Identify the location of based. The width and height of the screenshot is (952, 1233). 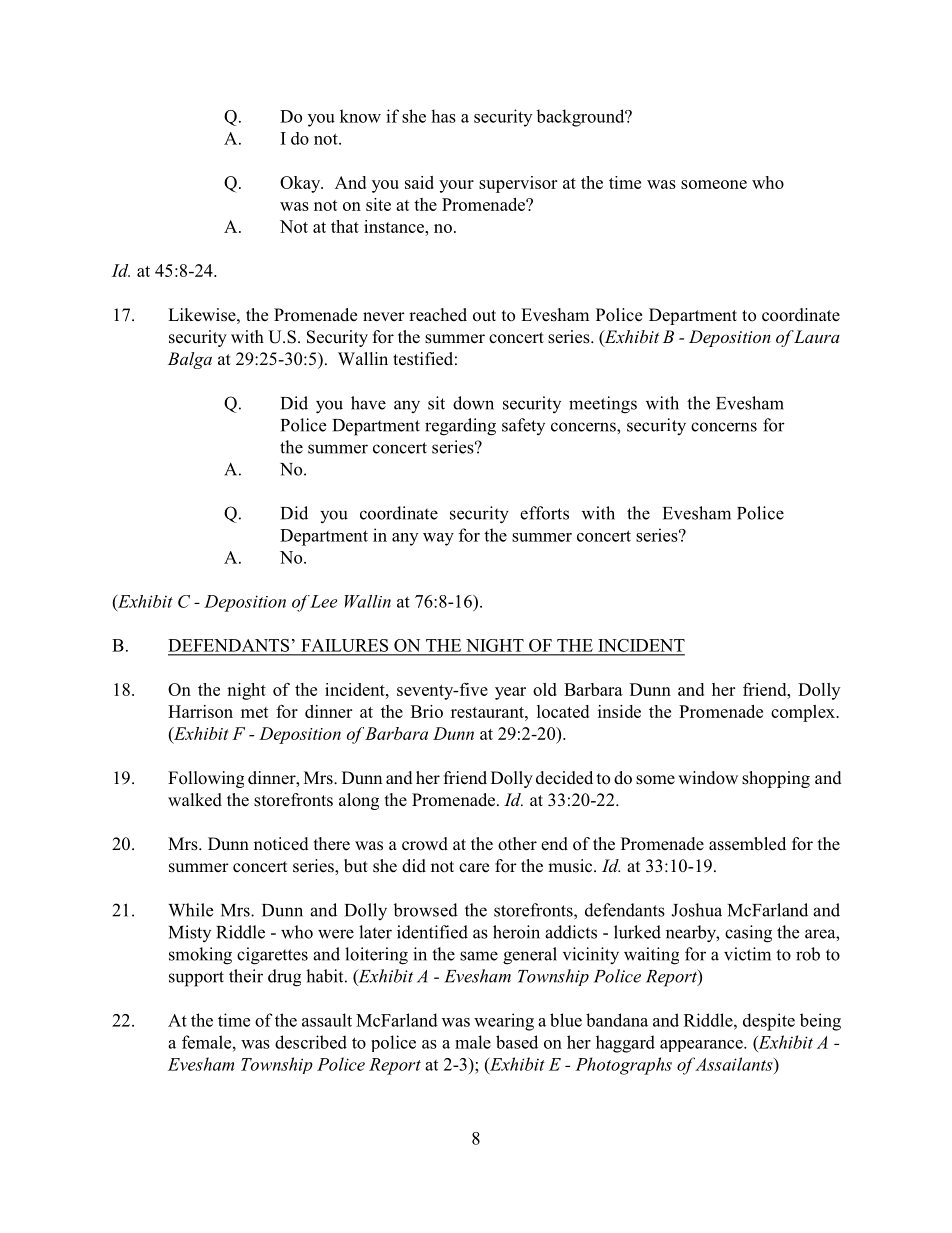
(517, 1042).
